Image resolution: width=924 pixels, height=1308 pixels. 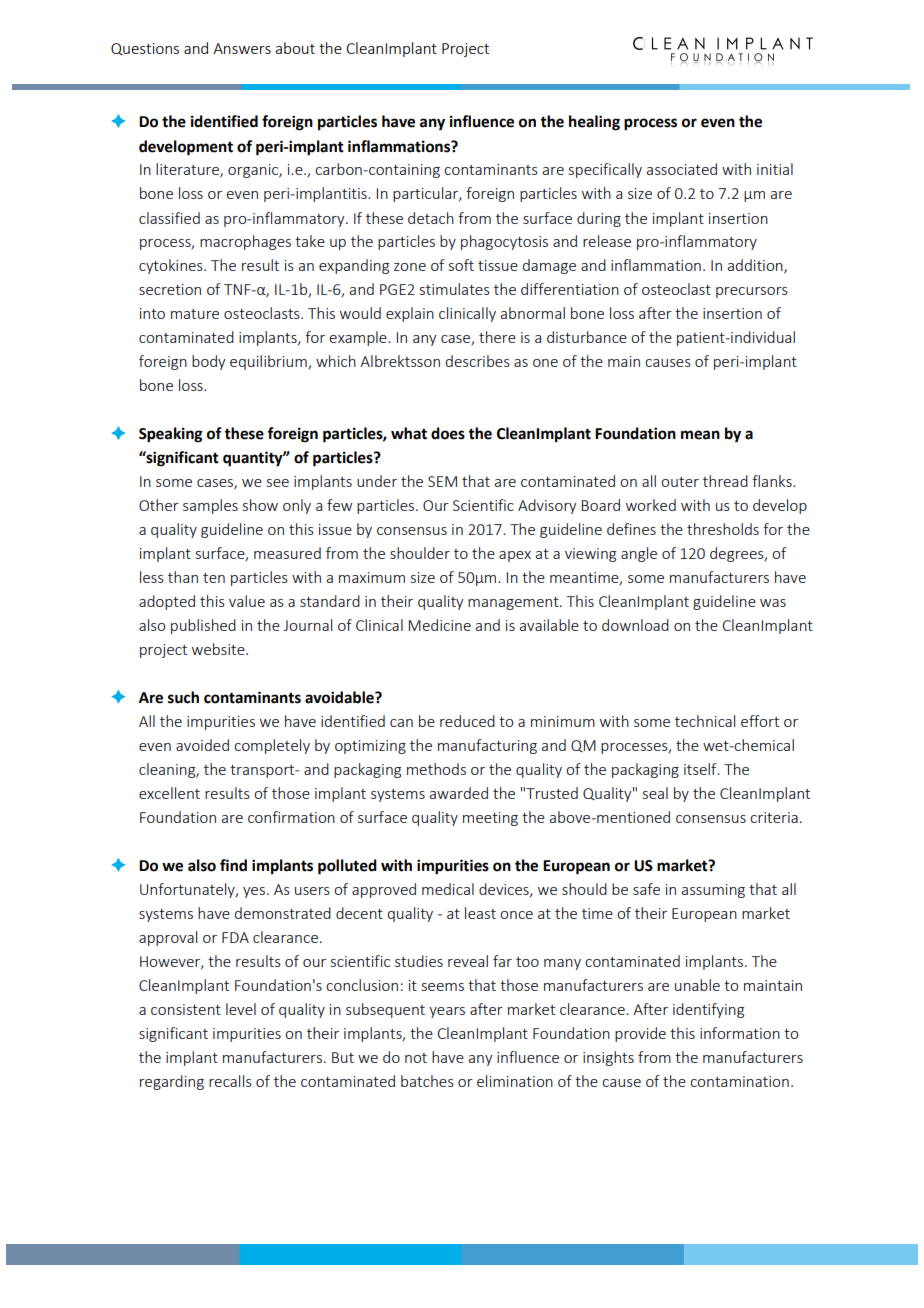 I want to click on thresholds, so click(x=723, y=529).
